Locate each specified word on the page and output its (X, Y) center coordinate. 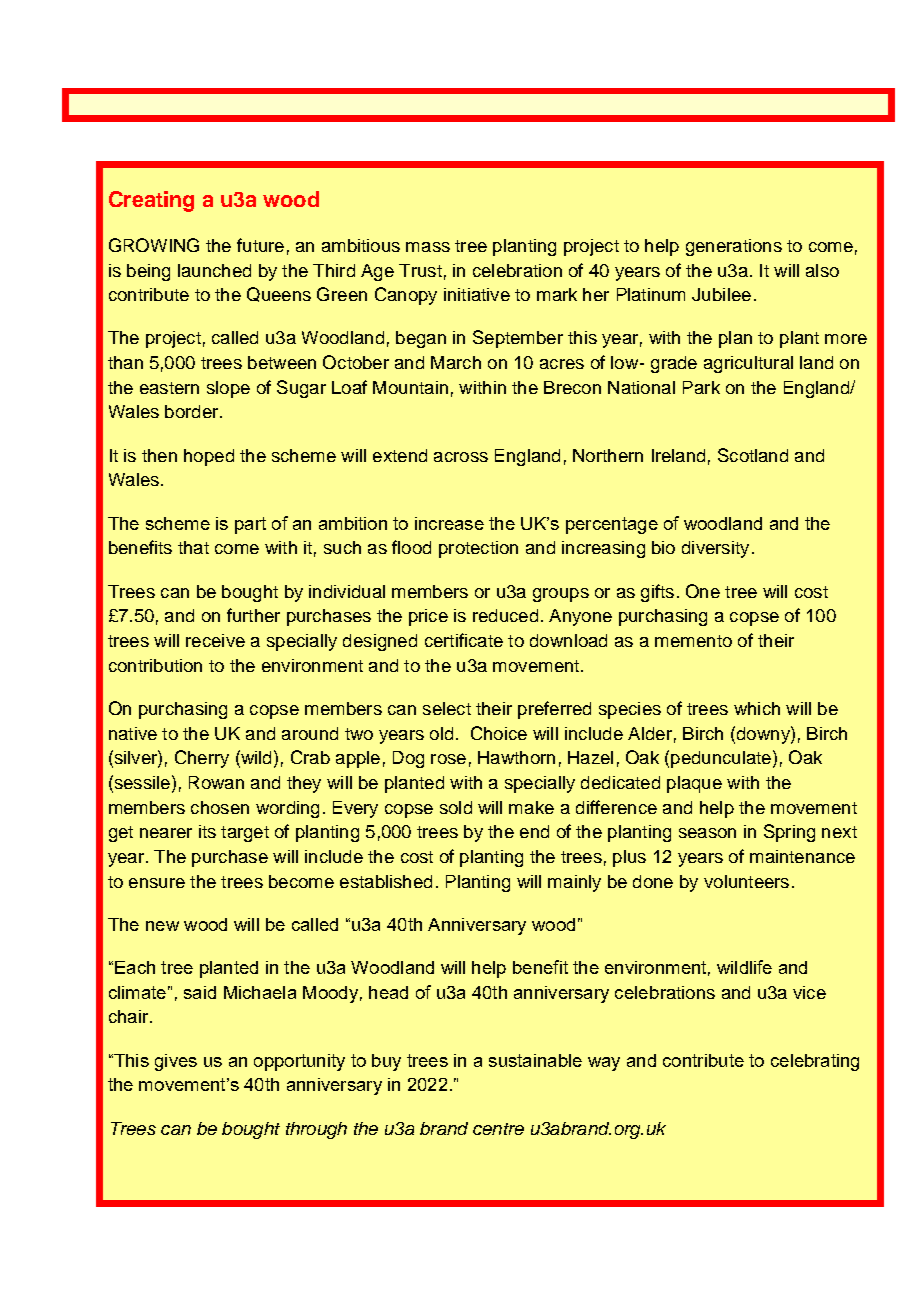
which (757, 708)
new (162, 926)
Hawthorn (516, 757)
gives (176, 1062)
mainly (574, 883)
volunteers (746, 881)
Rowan (216, 782)
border (193, 411)
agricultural (748, 364)
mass (428, 247)
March (456, 362)
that (193, 547)
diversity (715, 549)
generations (734, 247)
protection (478, 549)
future (260, 245)
